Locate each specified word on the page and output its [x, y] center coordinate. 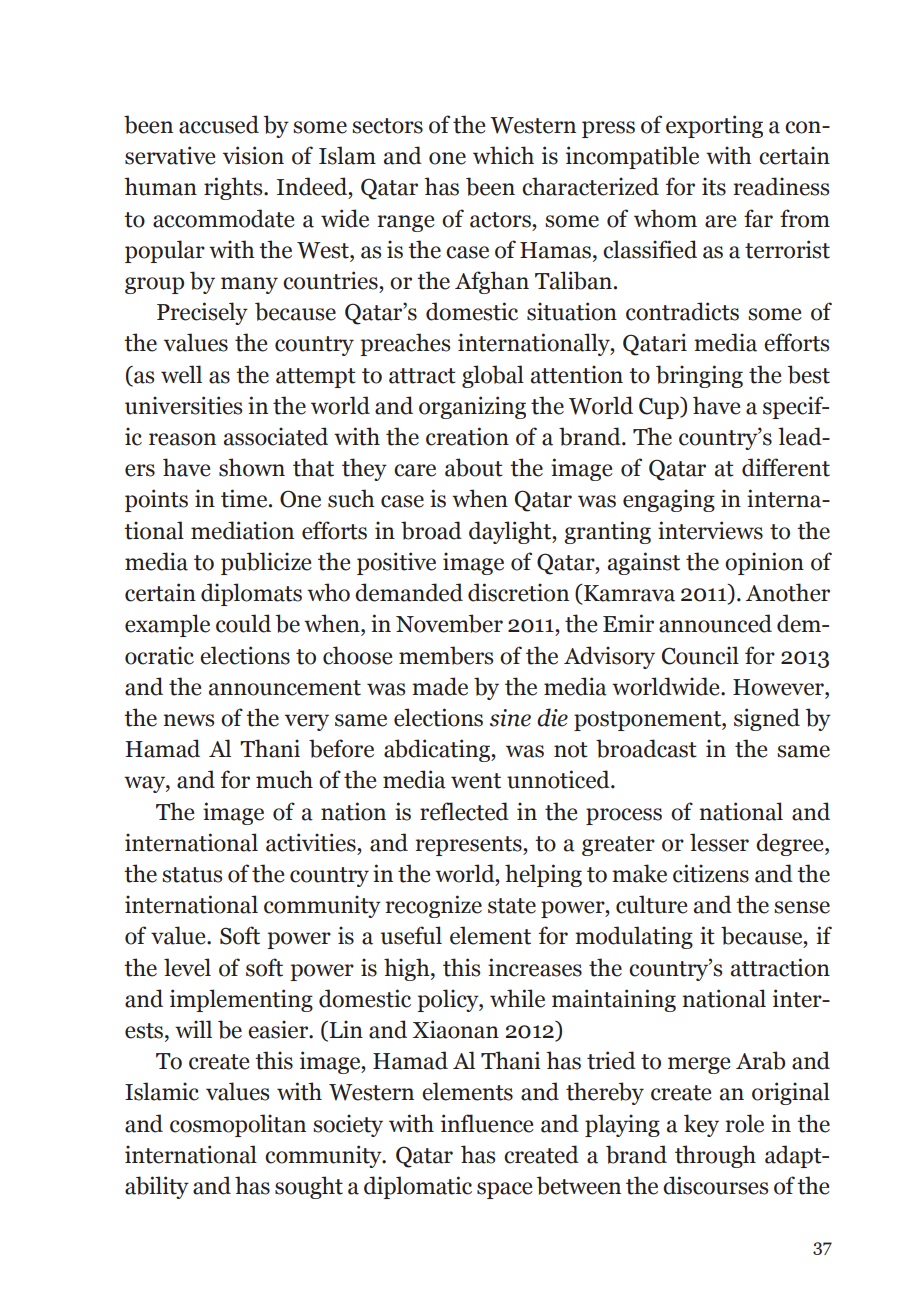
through [715, 1156]
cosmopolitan [238, 1125]
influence [487, 1123]
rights [234, 188]
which [503, 155]
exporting [714, 126]
